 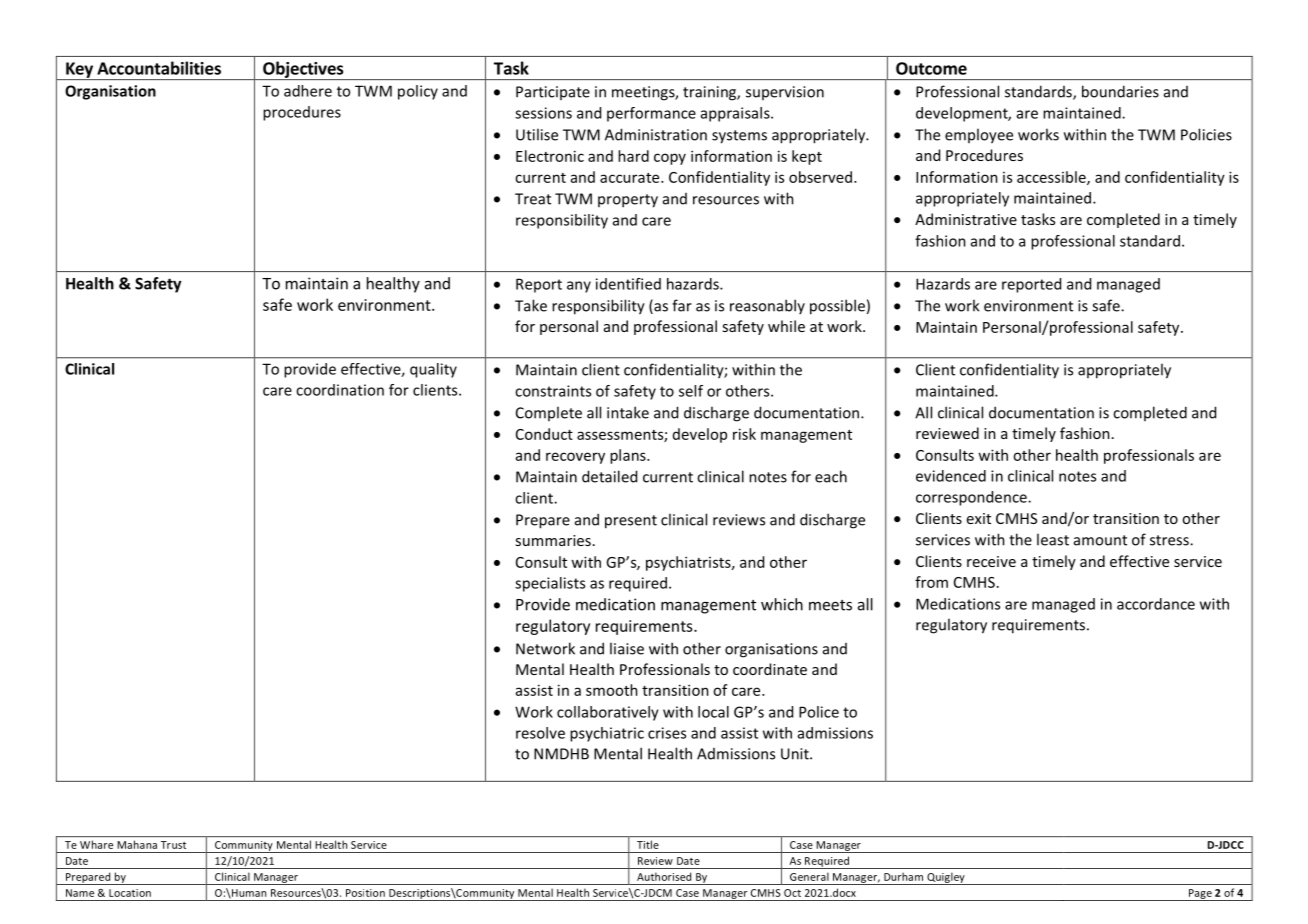 I want to click on Conduct, so click(x=544, y=434).
